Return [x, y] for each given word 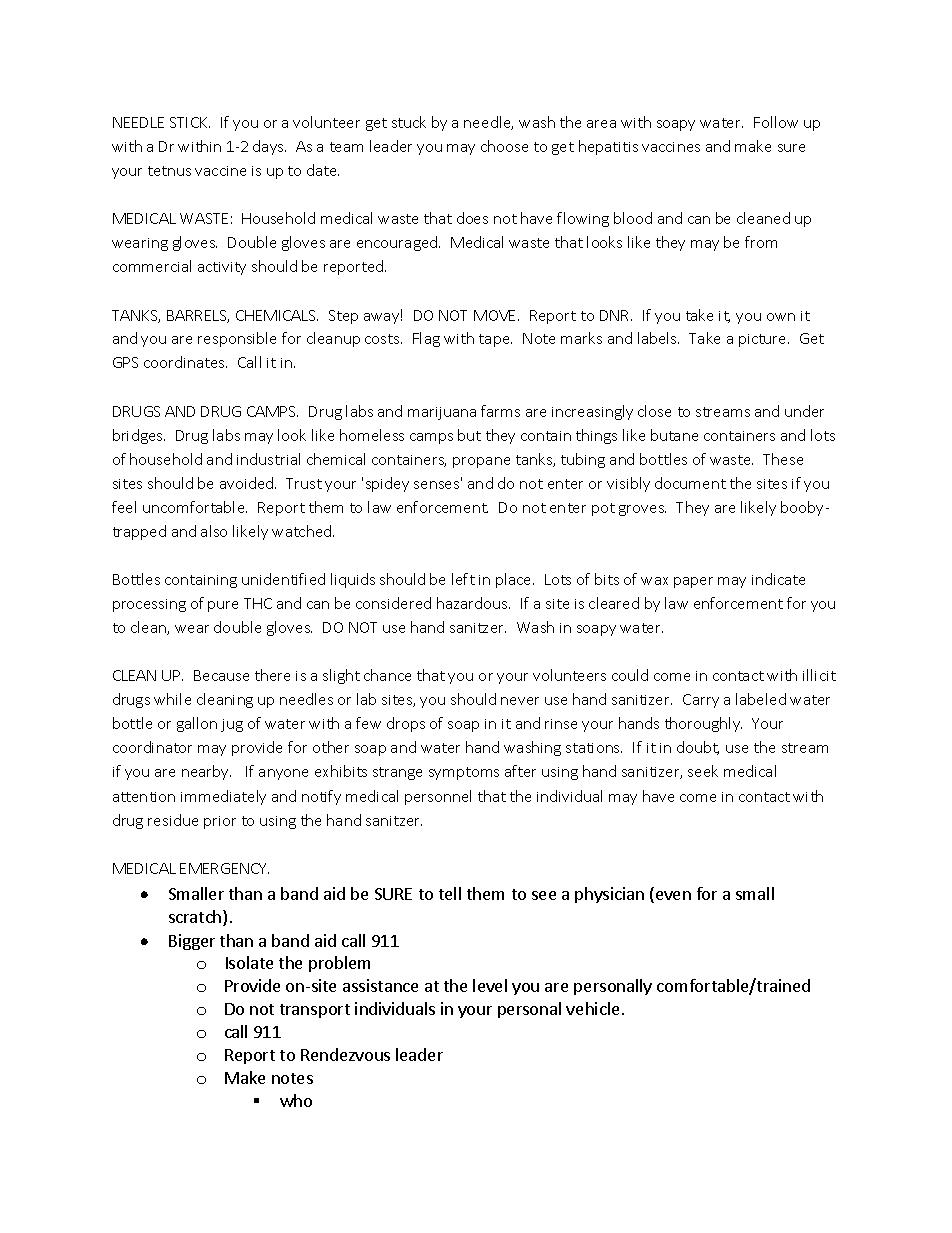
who [296, 1100]
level [490, 985]
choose [504, 146]
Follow [776, 122]
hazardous [473, 603]
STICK [190, 122]
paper [693, 582]
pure [223, 606]
